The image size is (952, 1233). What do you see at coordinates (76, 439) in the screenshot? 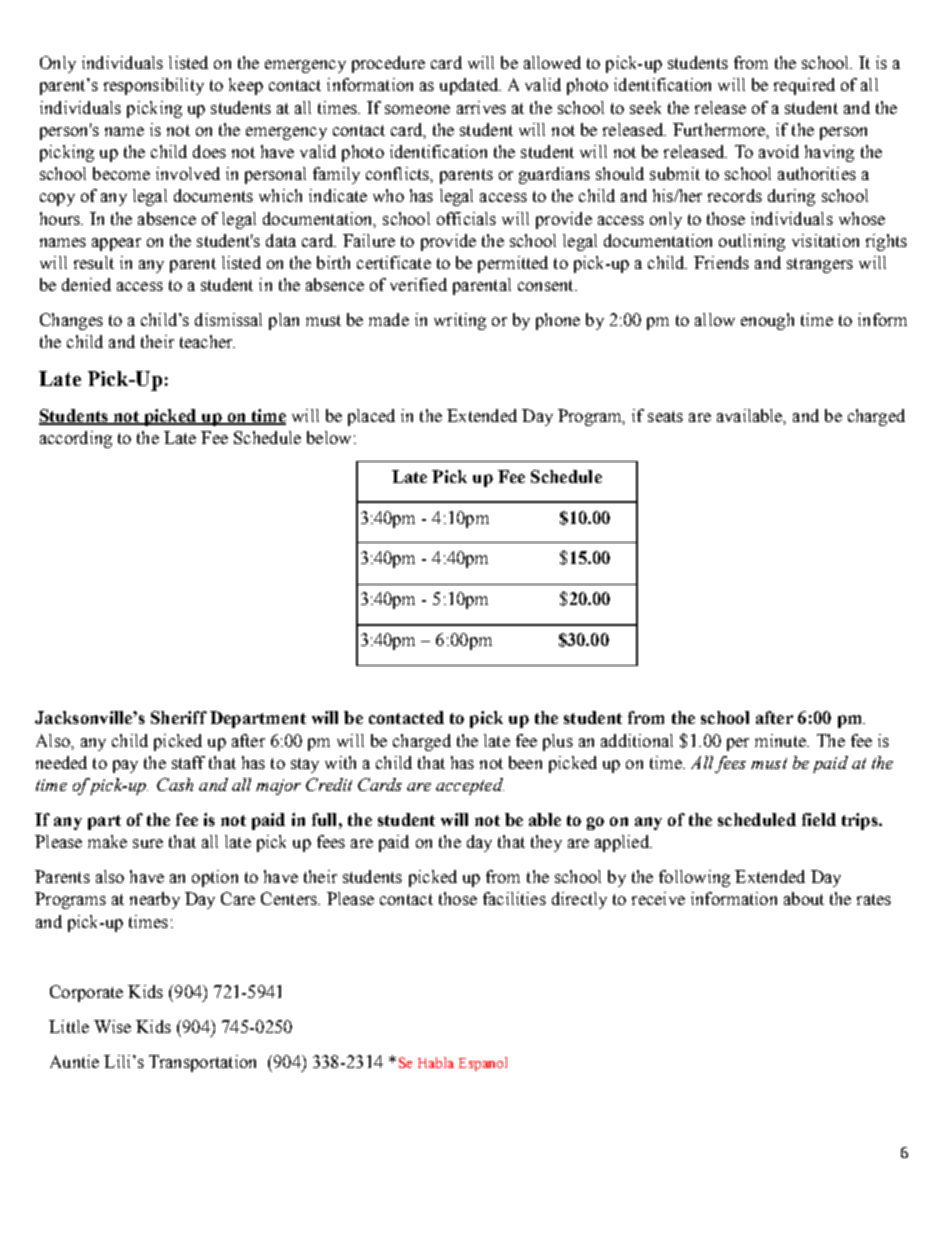
I see `according` at bounding box center [76, 439].
